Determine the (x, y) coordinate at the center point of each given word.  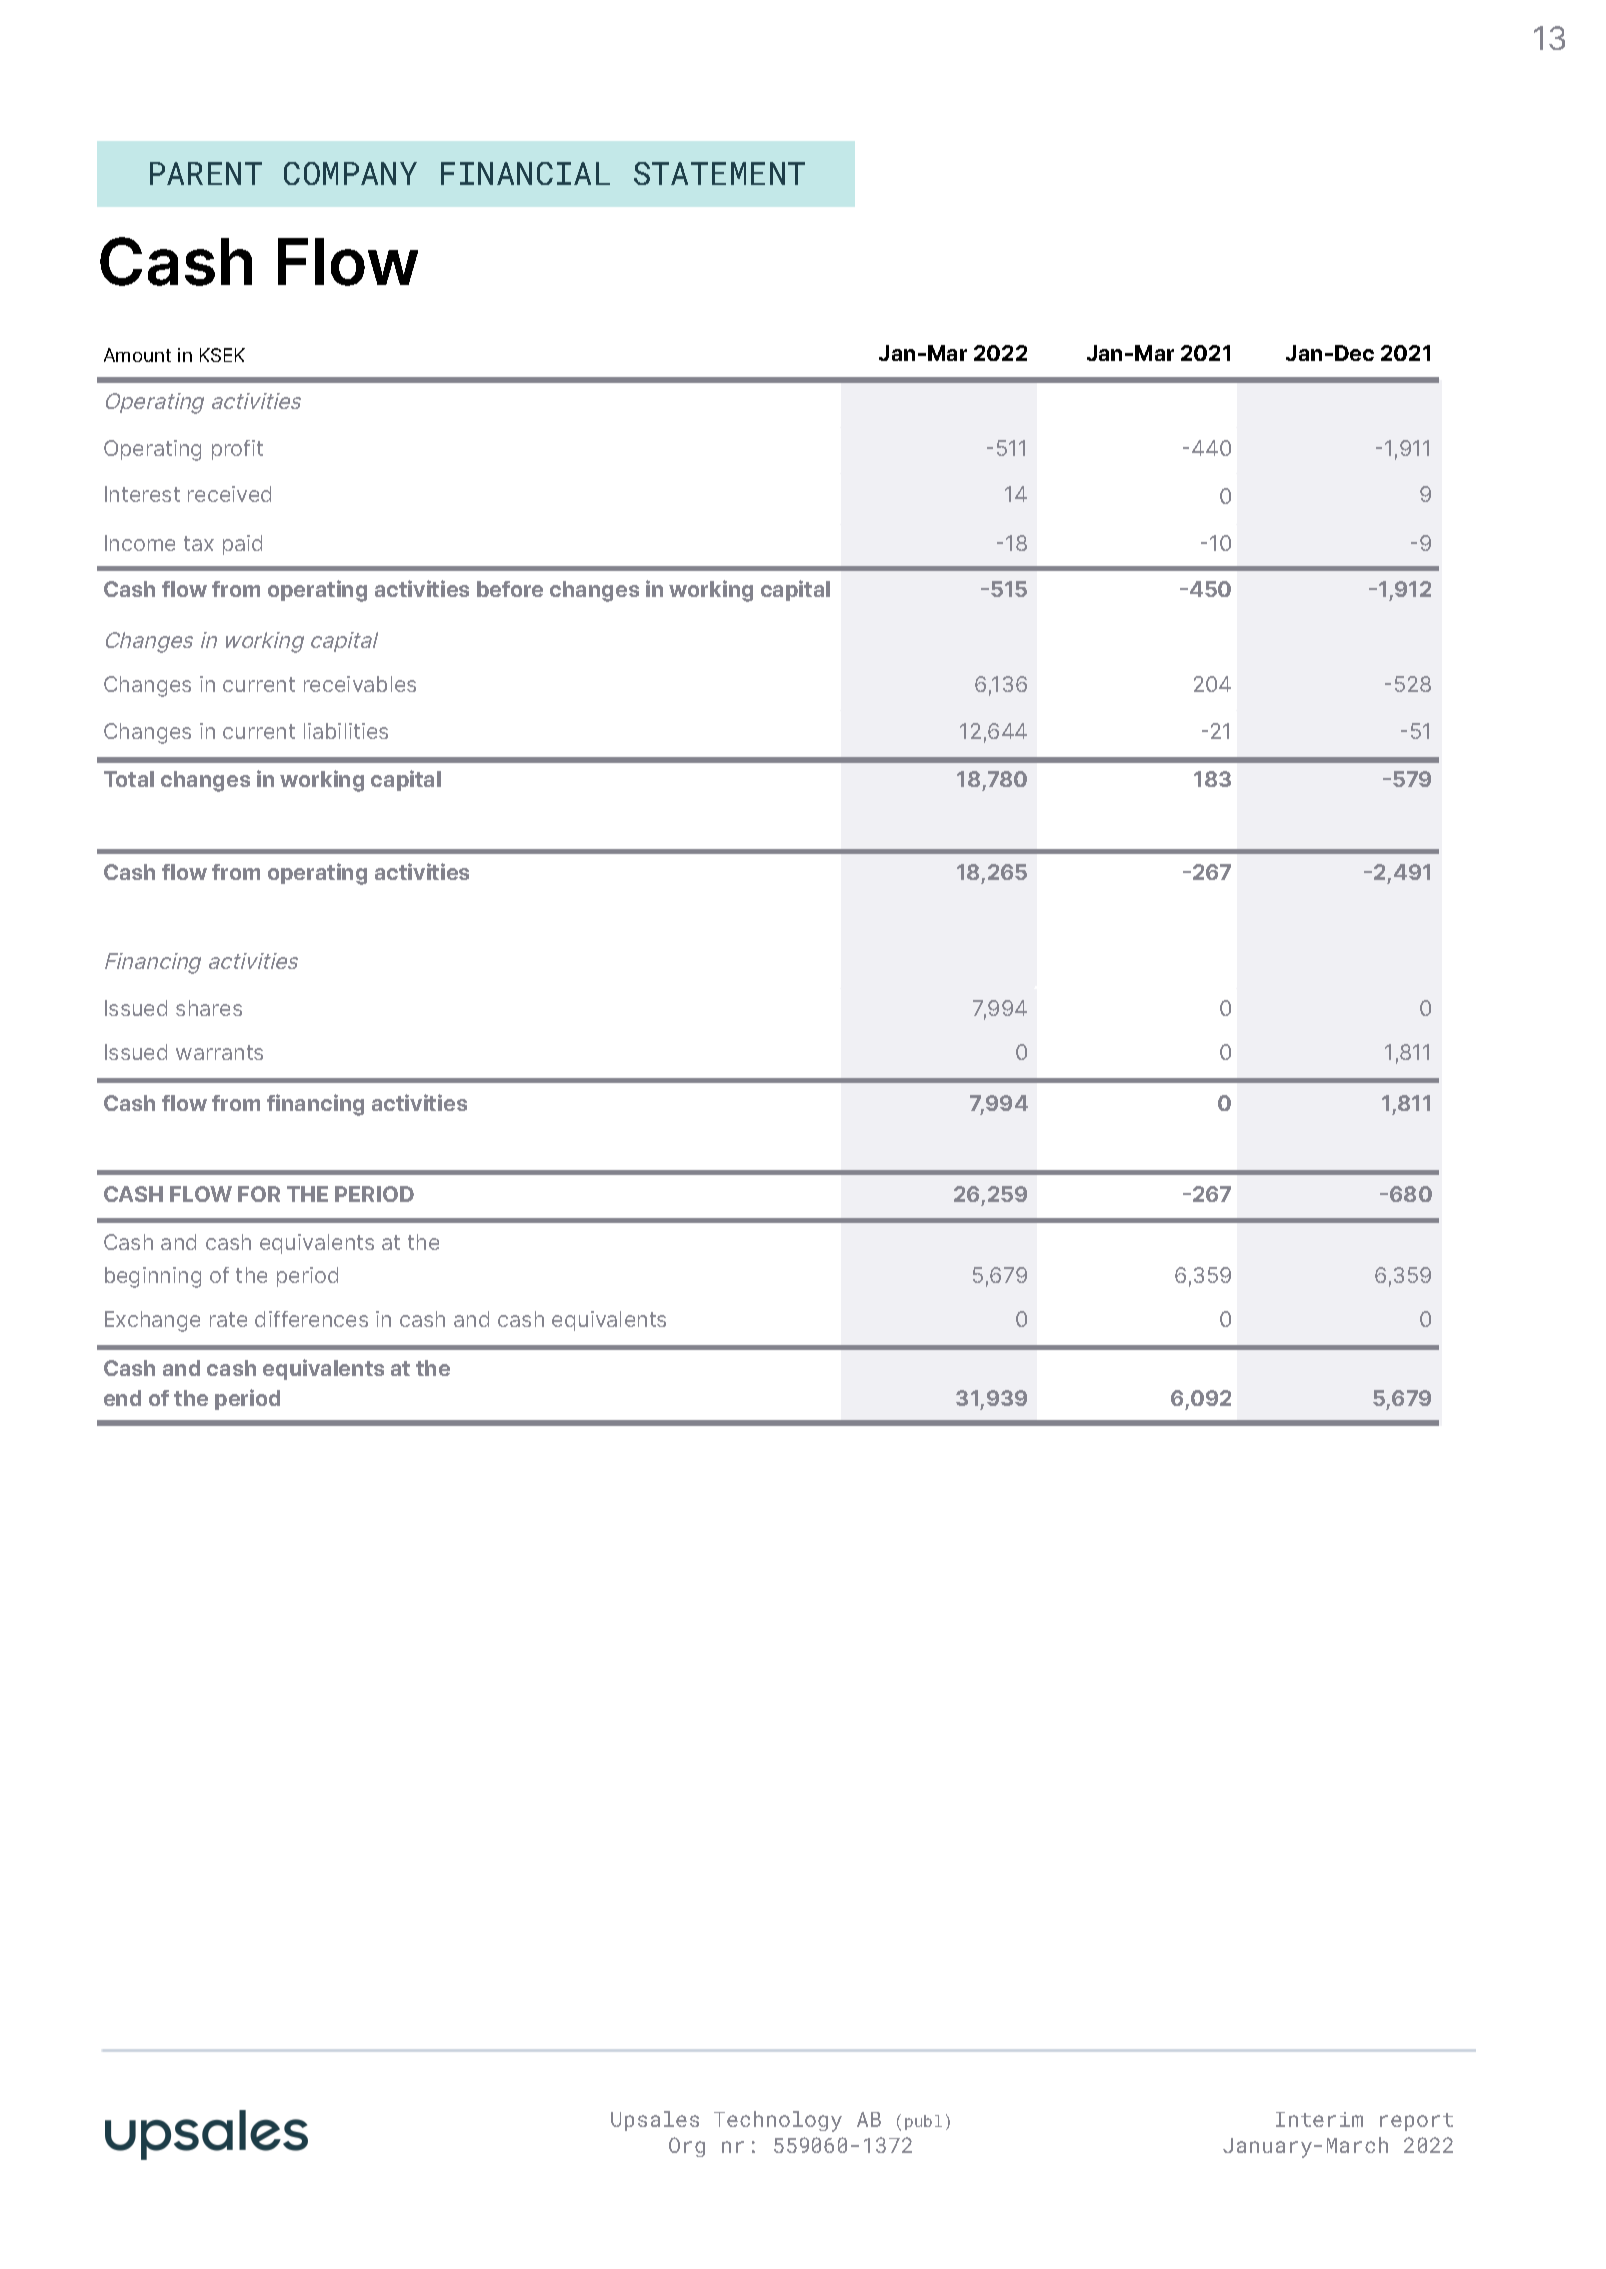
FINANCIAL (525, 173)
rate (228, 1319)
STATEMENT (719, 173)
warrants (219, 1052)
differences (311, 1319)
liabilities (346, 731)
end (122, 1398)
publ (923, 2122)
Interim (1319, 2119)
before (510, 589)
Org (687, 2147)
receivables (360, 684)
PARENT (206, 173)
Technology (778, 2121)
